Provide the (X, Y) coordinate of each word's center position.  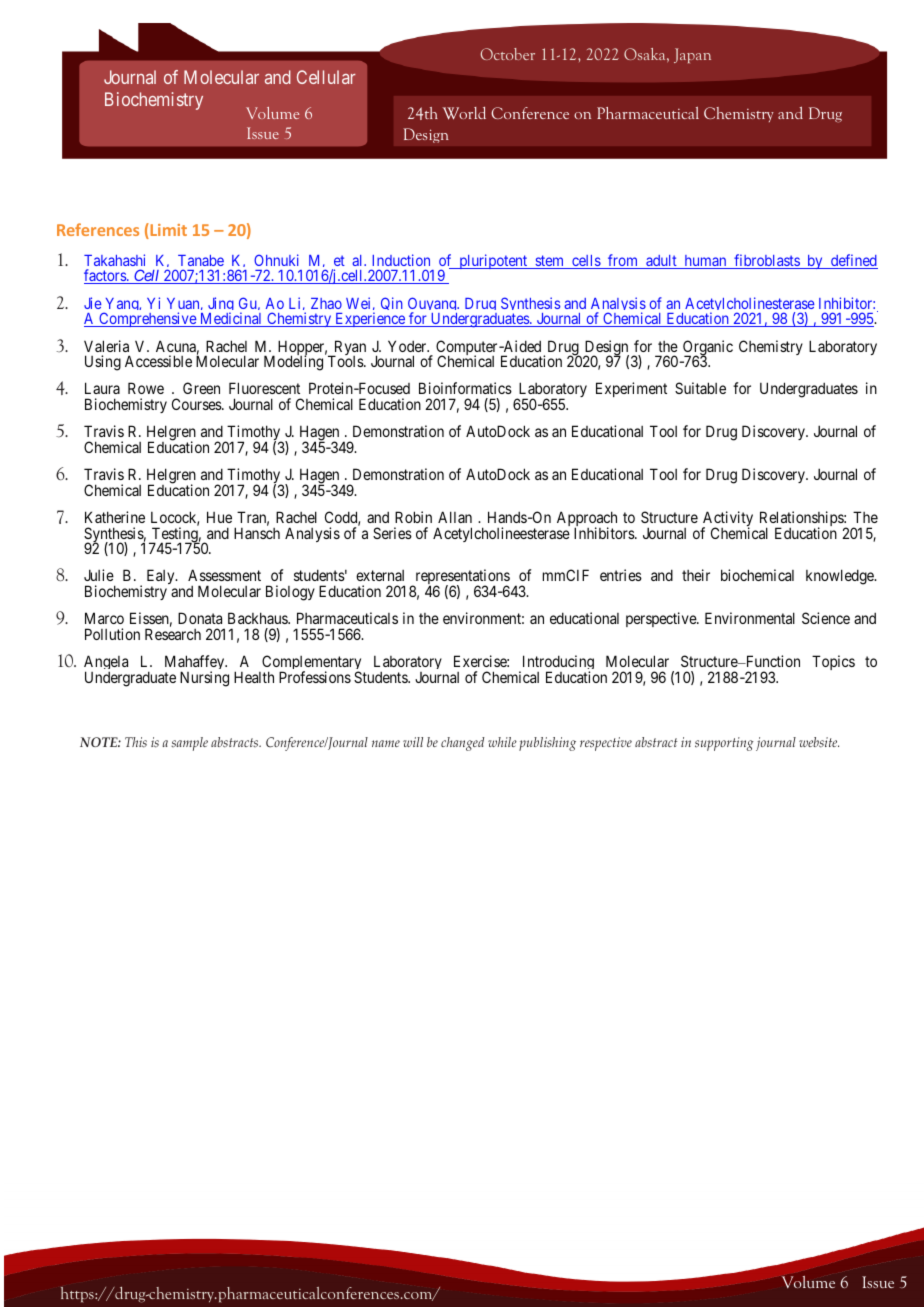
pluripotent (493, 261)
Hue (219, 517)
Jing (221, 306)
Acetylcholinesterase (750, 306)
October (508, 54)
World (464, 113)
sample (189, 744)
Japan (692, 55)
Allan (455, 517)
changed (463, 744)
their (696, 575)
